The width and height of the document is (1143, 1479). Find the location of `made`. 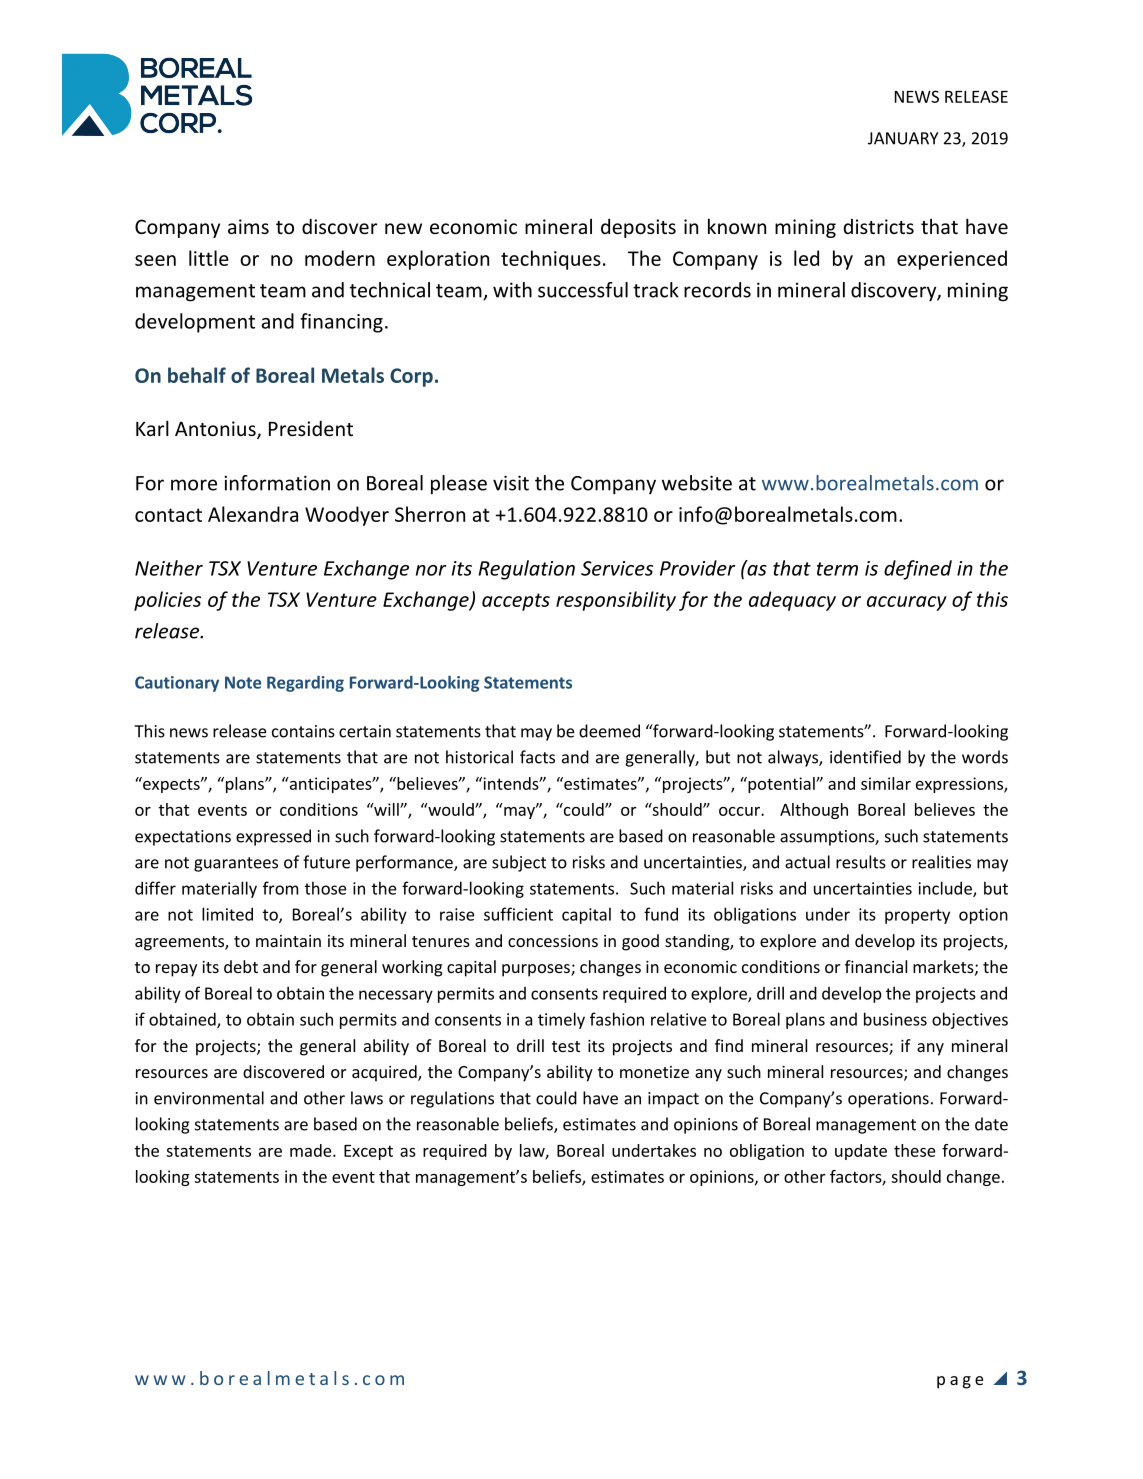

made is located at coordinates (312, 1150).
